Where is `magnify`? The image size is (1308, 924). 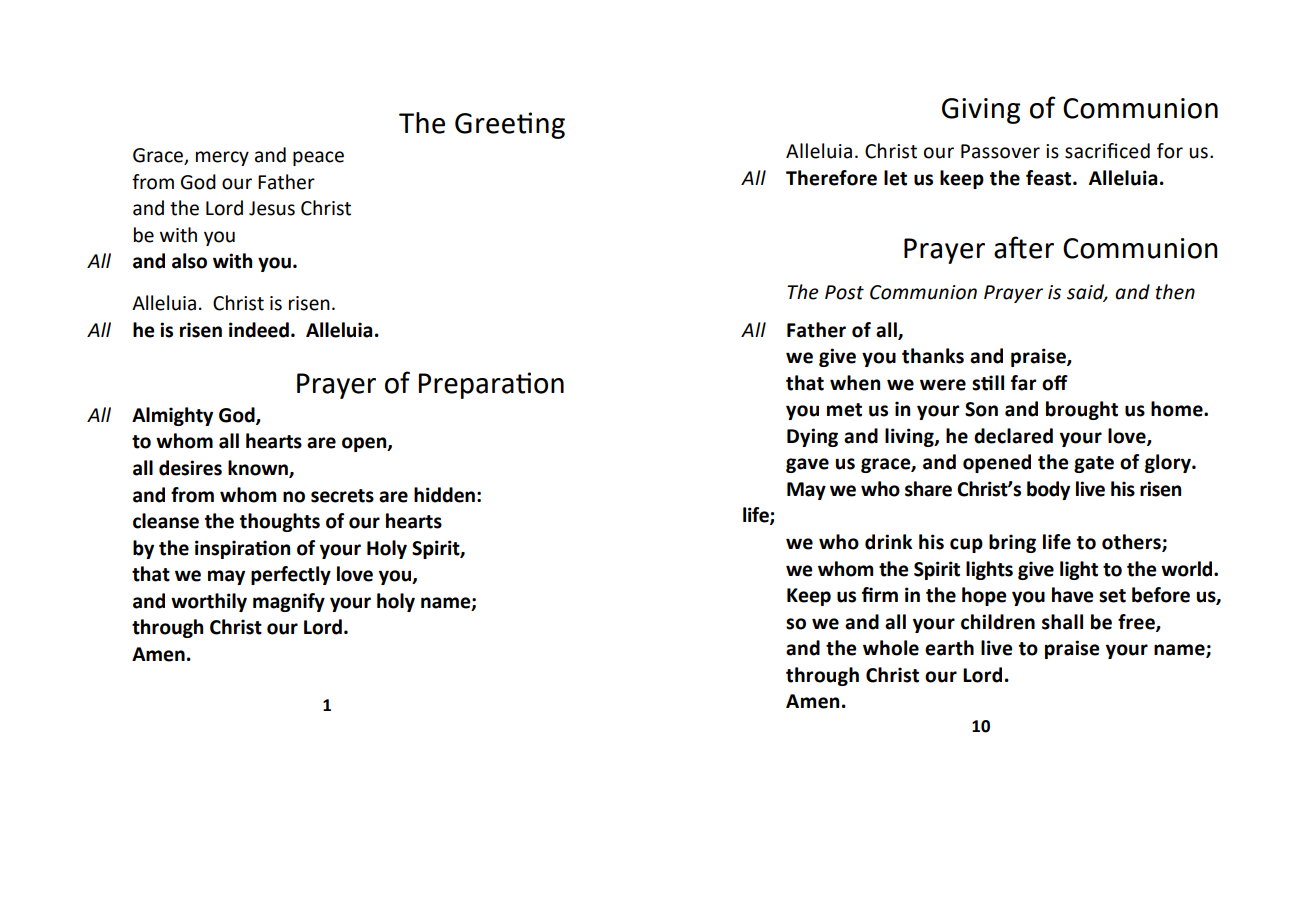 magnify is located at coordinates (289, 602).
